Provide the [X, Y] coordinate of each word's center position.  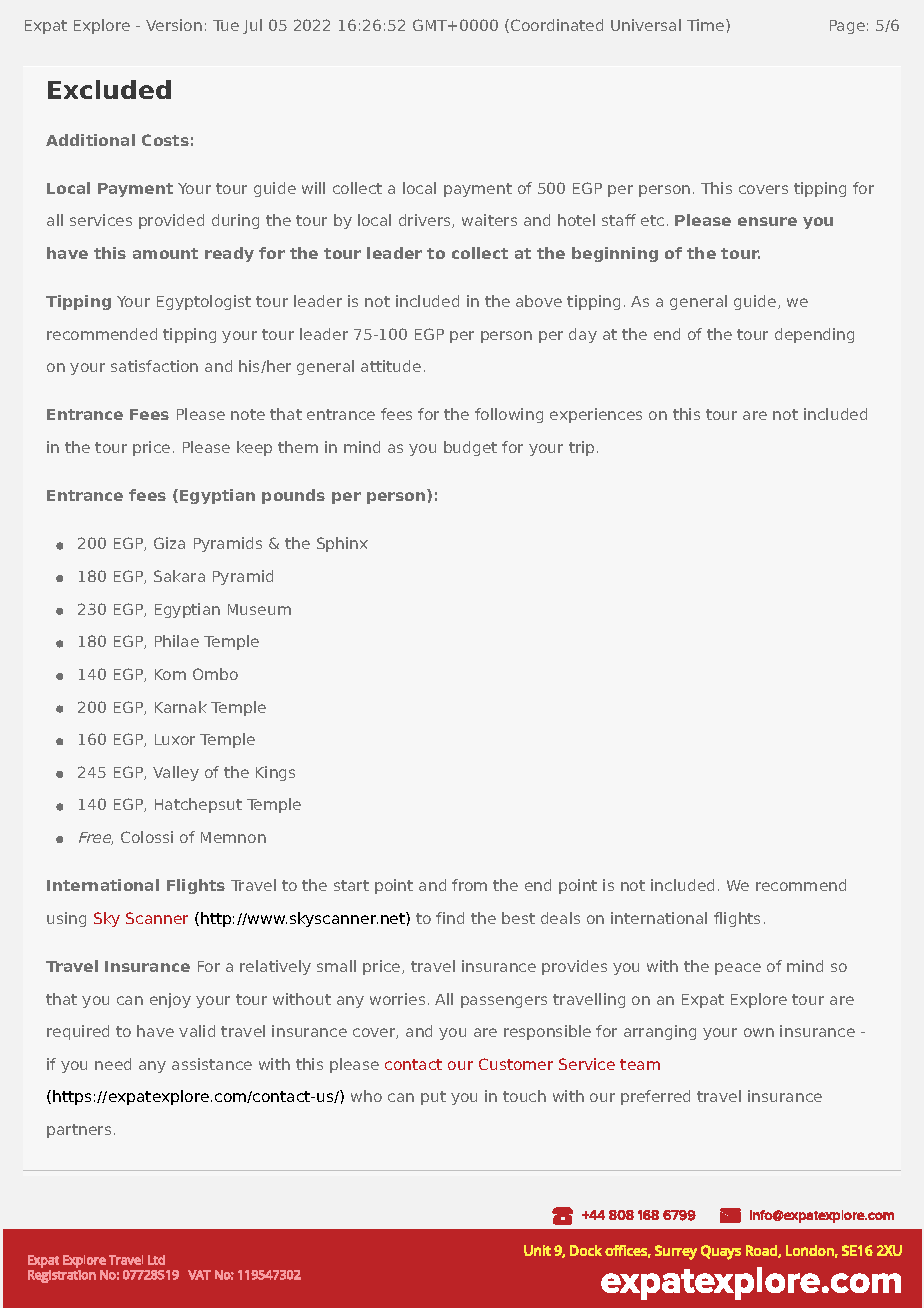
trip [581, 448]
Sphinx [342, 544]
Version [174, 25]
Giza [169, 543]
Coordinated [557, 25]
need [113, 1064]
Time [707, 25]
